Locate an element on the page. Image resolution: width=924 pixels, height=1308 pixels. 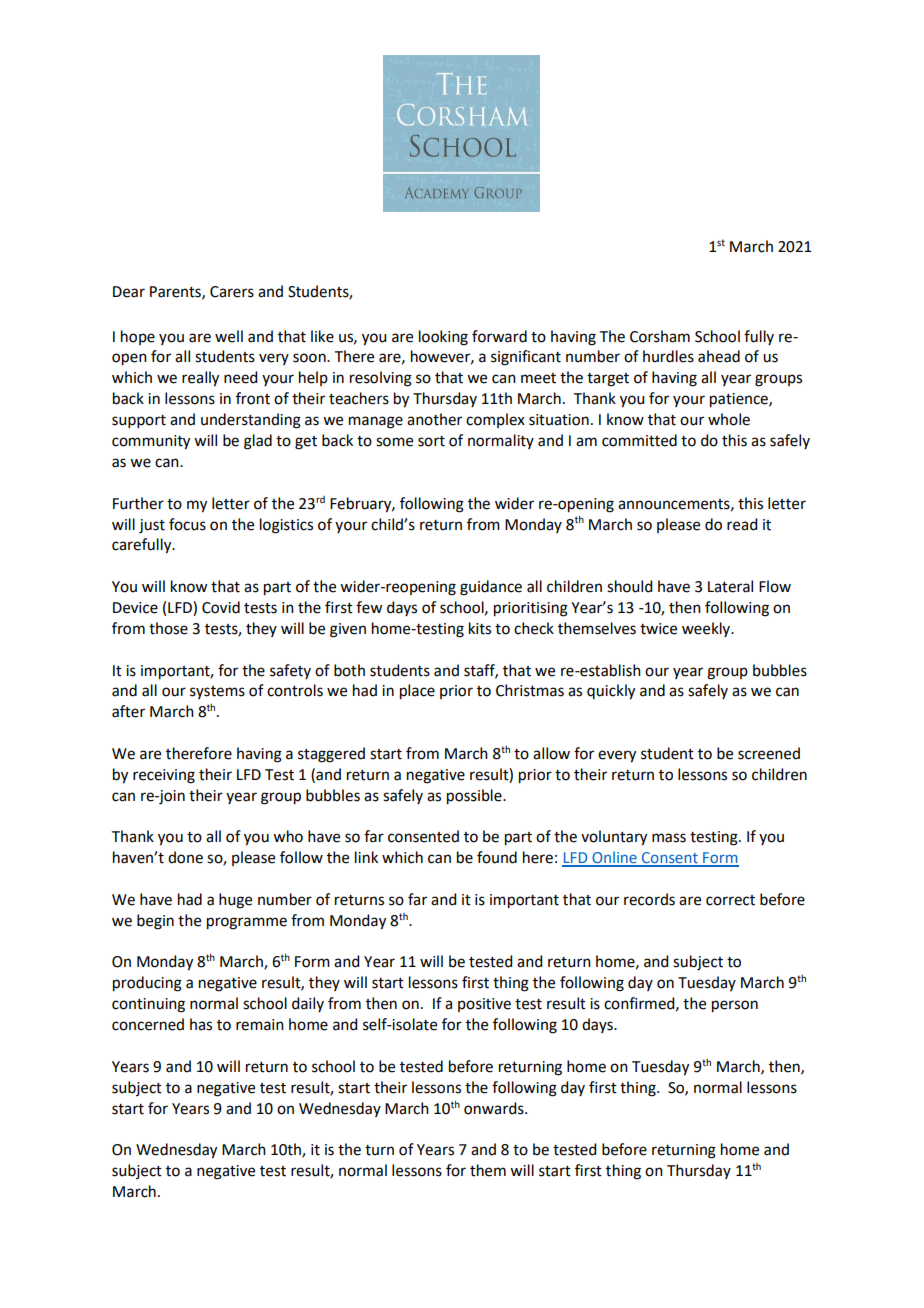
Lateral is located at coordinates (730, 586).
